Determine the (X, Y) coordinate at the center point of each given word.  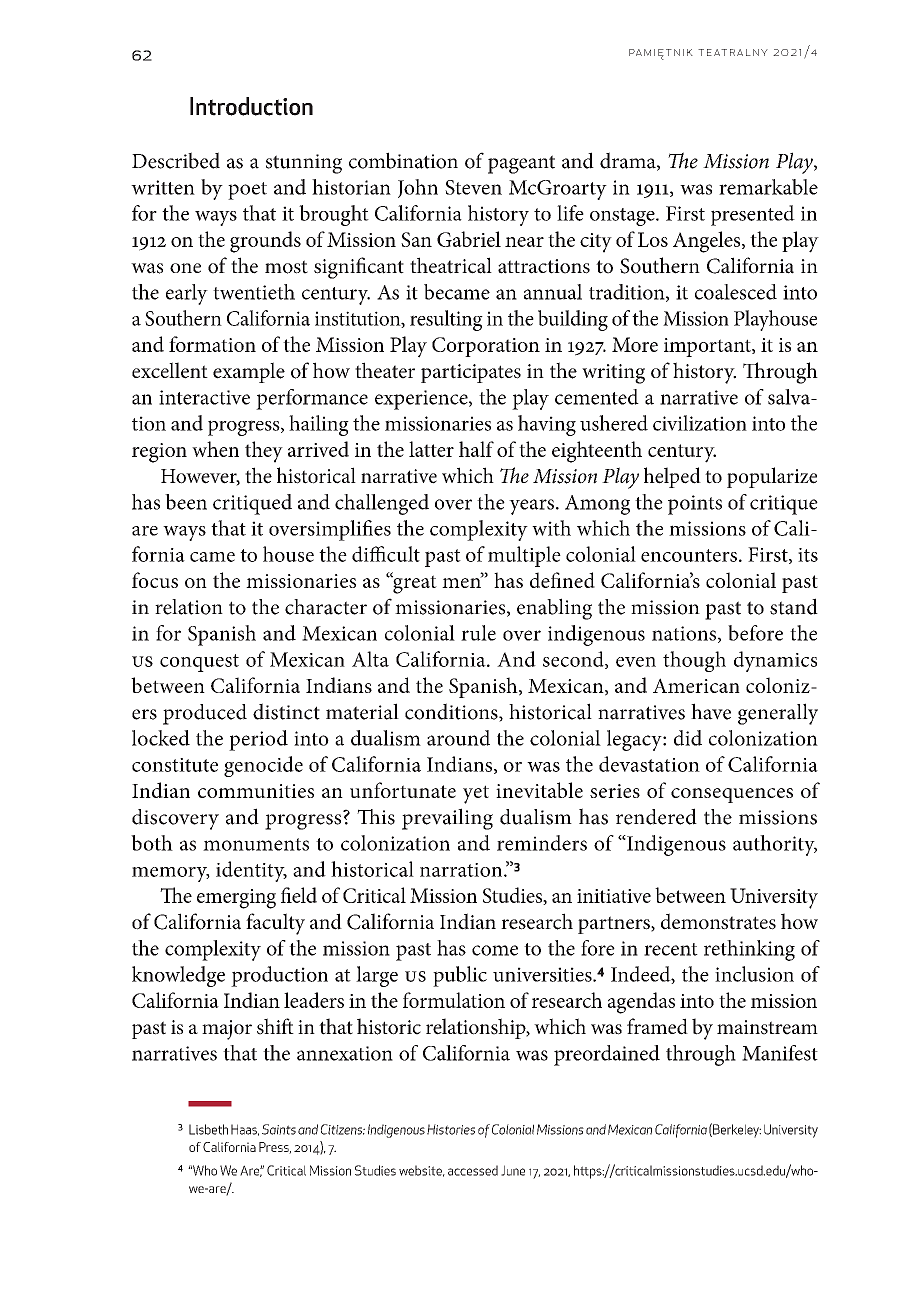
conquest (199, 663)
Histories (451, 1129)
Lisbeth (208, 1129)
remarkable (768, 187)
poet (247, 191)
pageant (521, 164)
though (694, 661)
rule (478, 633)
